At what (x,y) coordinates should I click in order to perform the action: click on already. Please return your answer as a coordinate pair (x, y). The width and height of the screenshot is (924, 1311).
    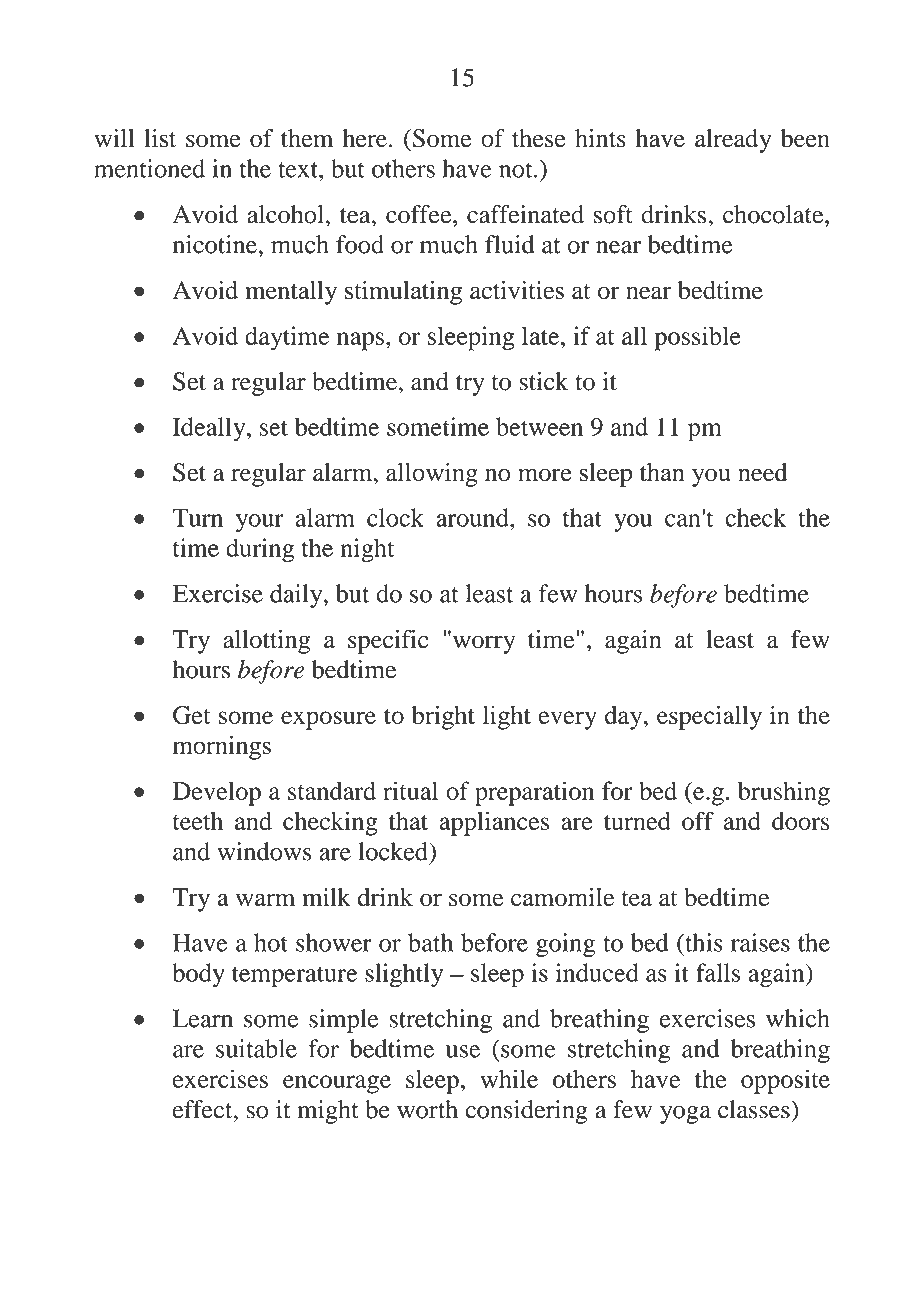
    Looking at the image, I should click on (733, 141).
